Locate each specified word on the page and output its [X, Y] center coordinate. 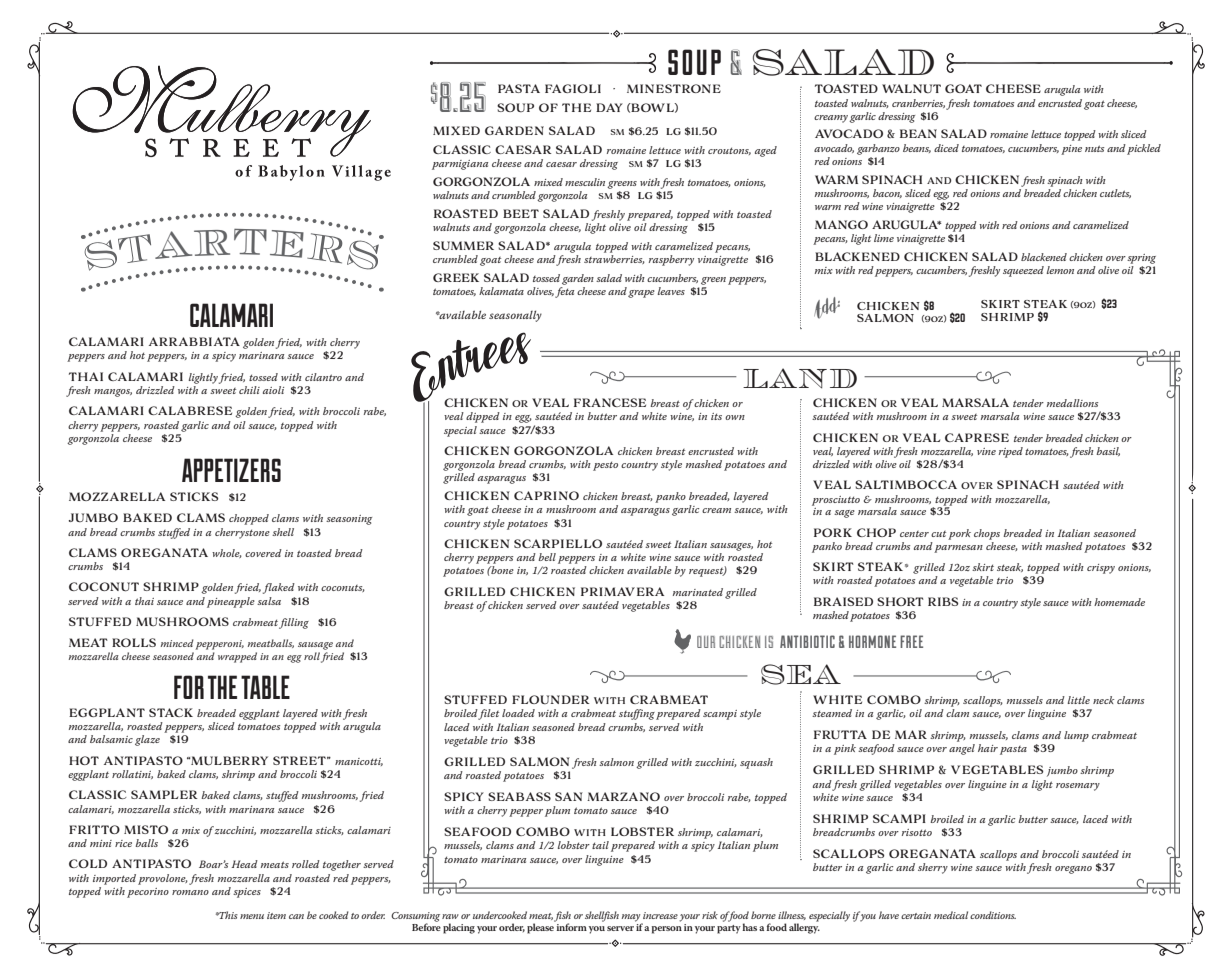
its [716, 416]
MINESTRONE [674, 88]
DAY [609, 107]
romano [190, 892]
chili [249, 390]
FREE [911, 641]
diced [946, 148]
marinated [698, 592]
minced [177, 643]
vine [986, 451]
